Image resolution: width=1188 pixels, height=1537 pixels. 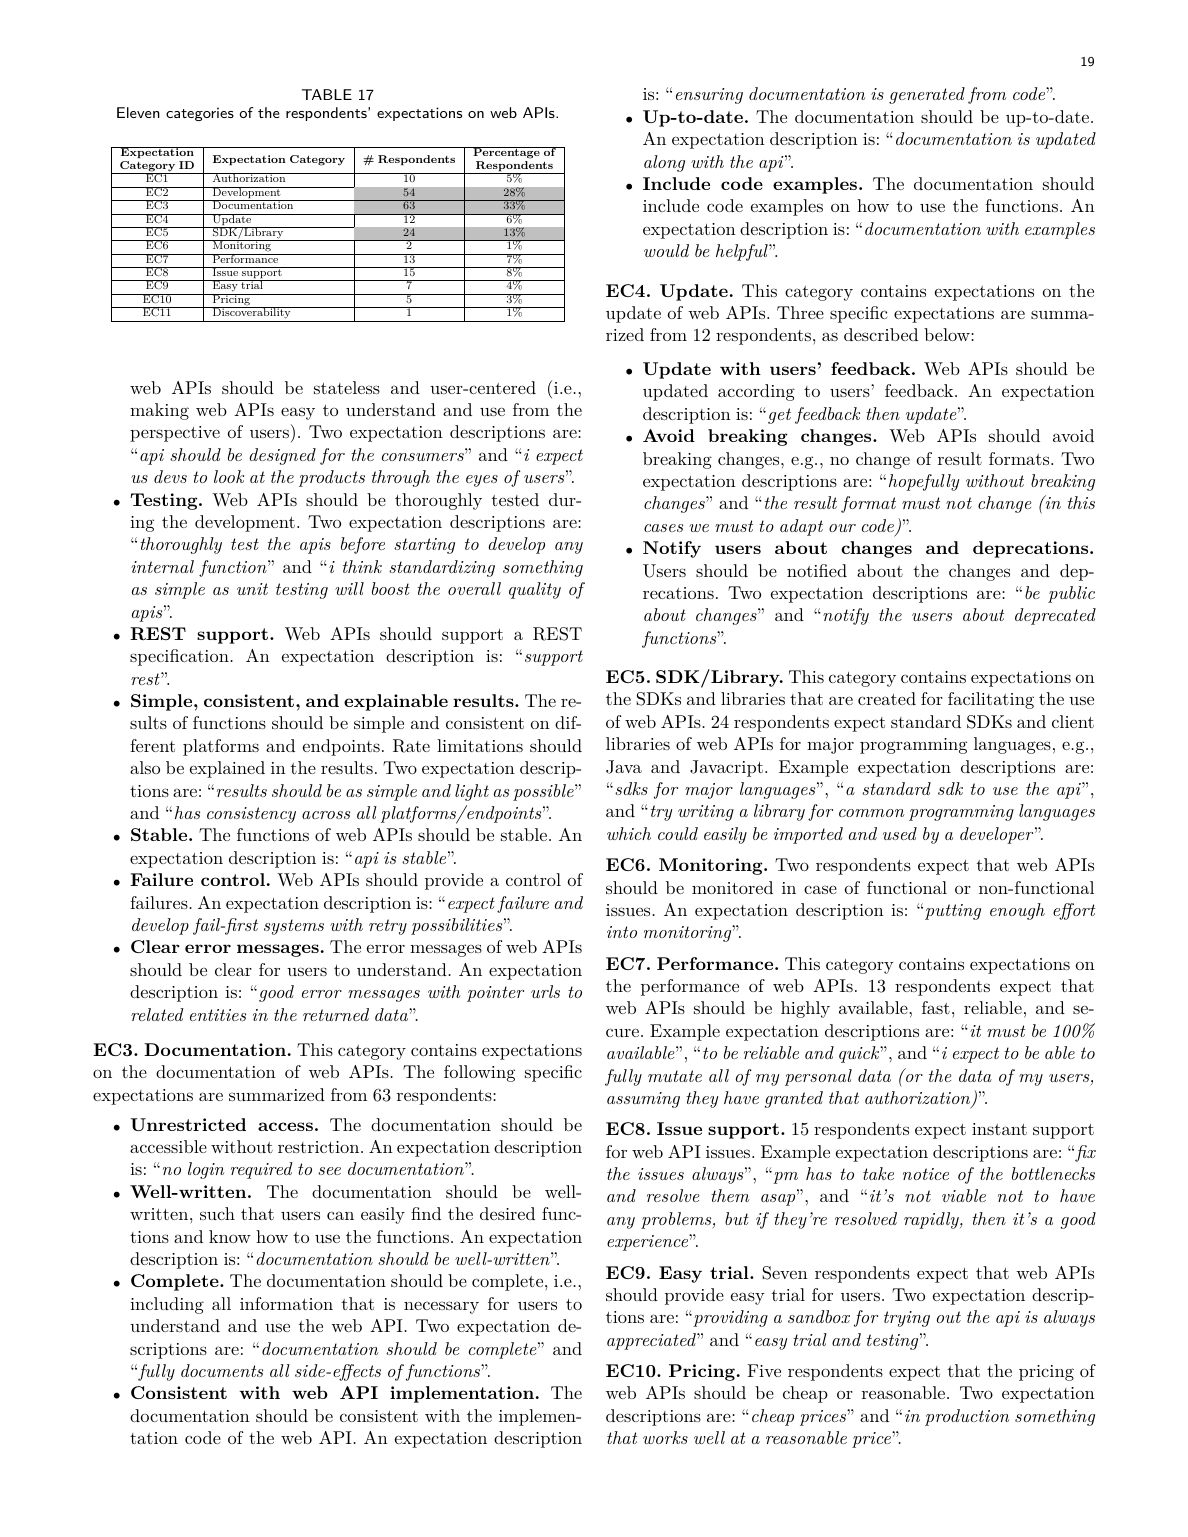 What do you see at coordinates (991, 700) in the screenshot?
I see `facilitating` at bounding box center [991, 700].
